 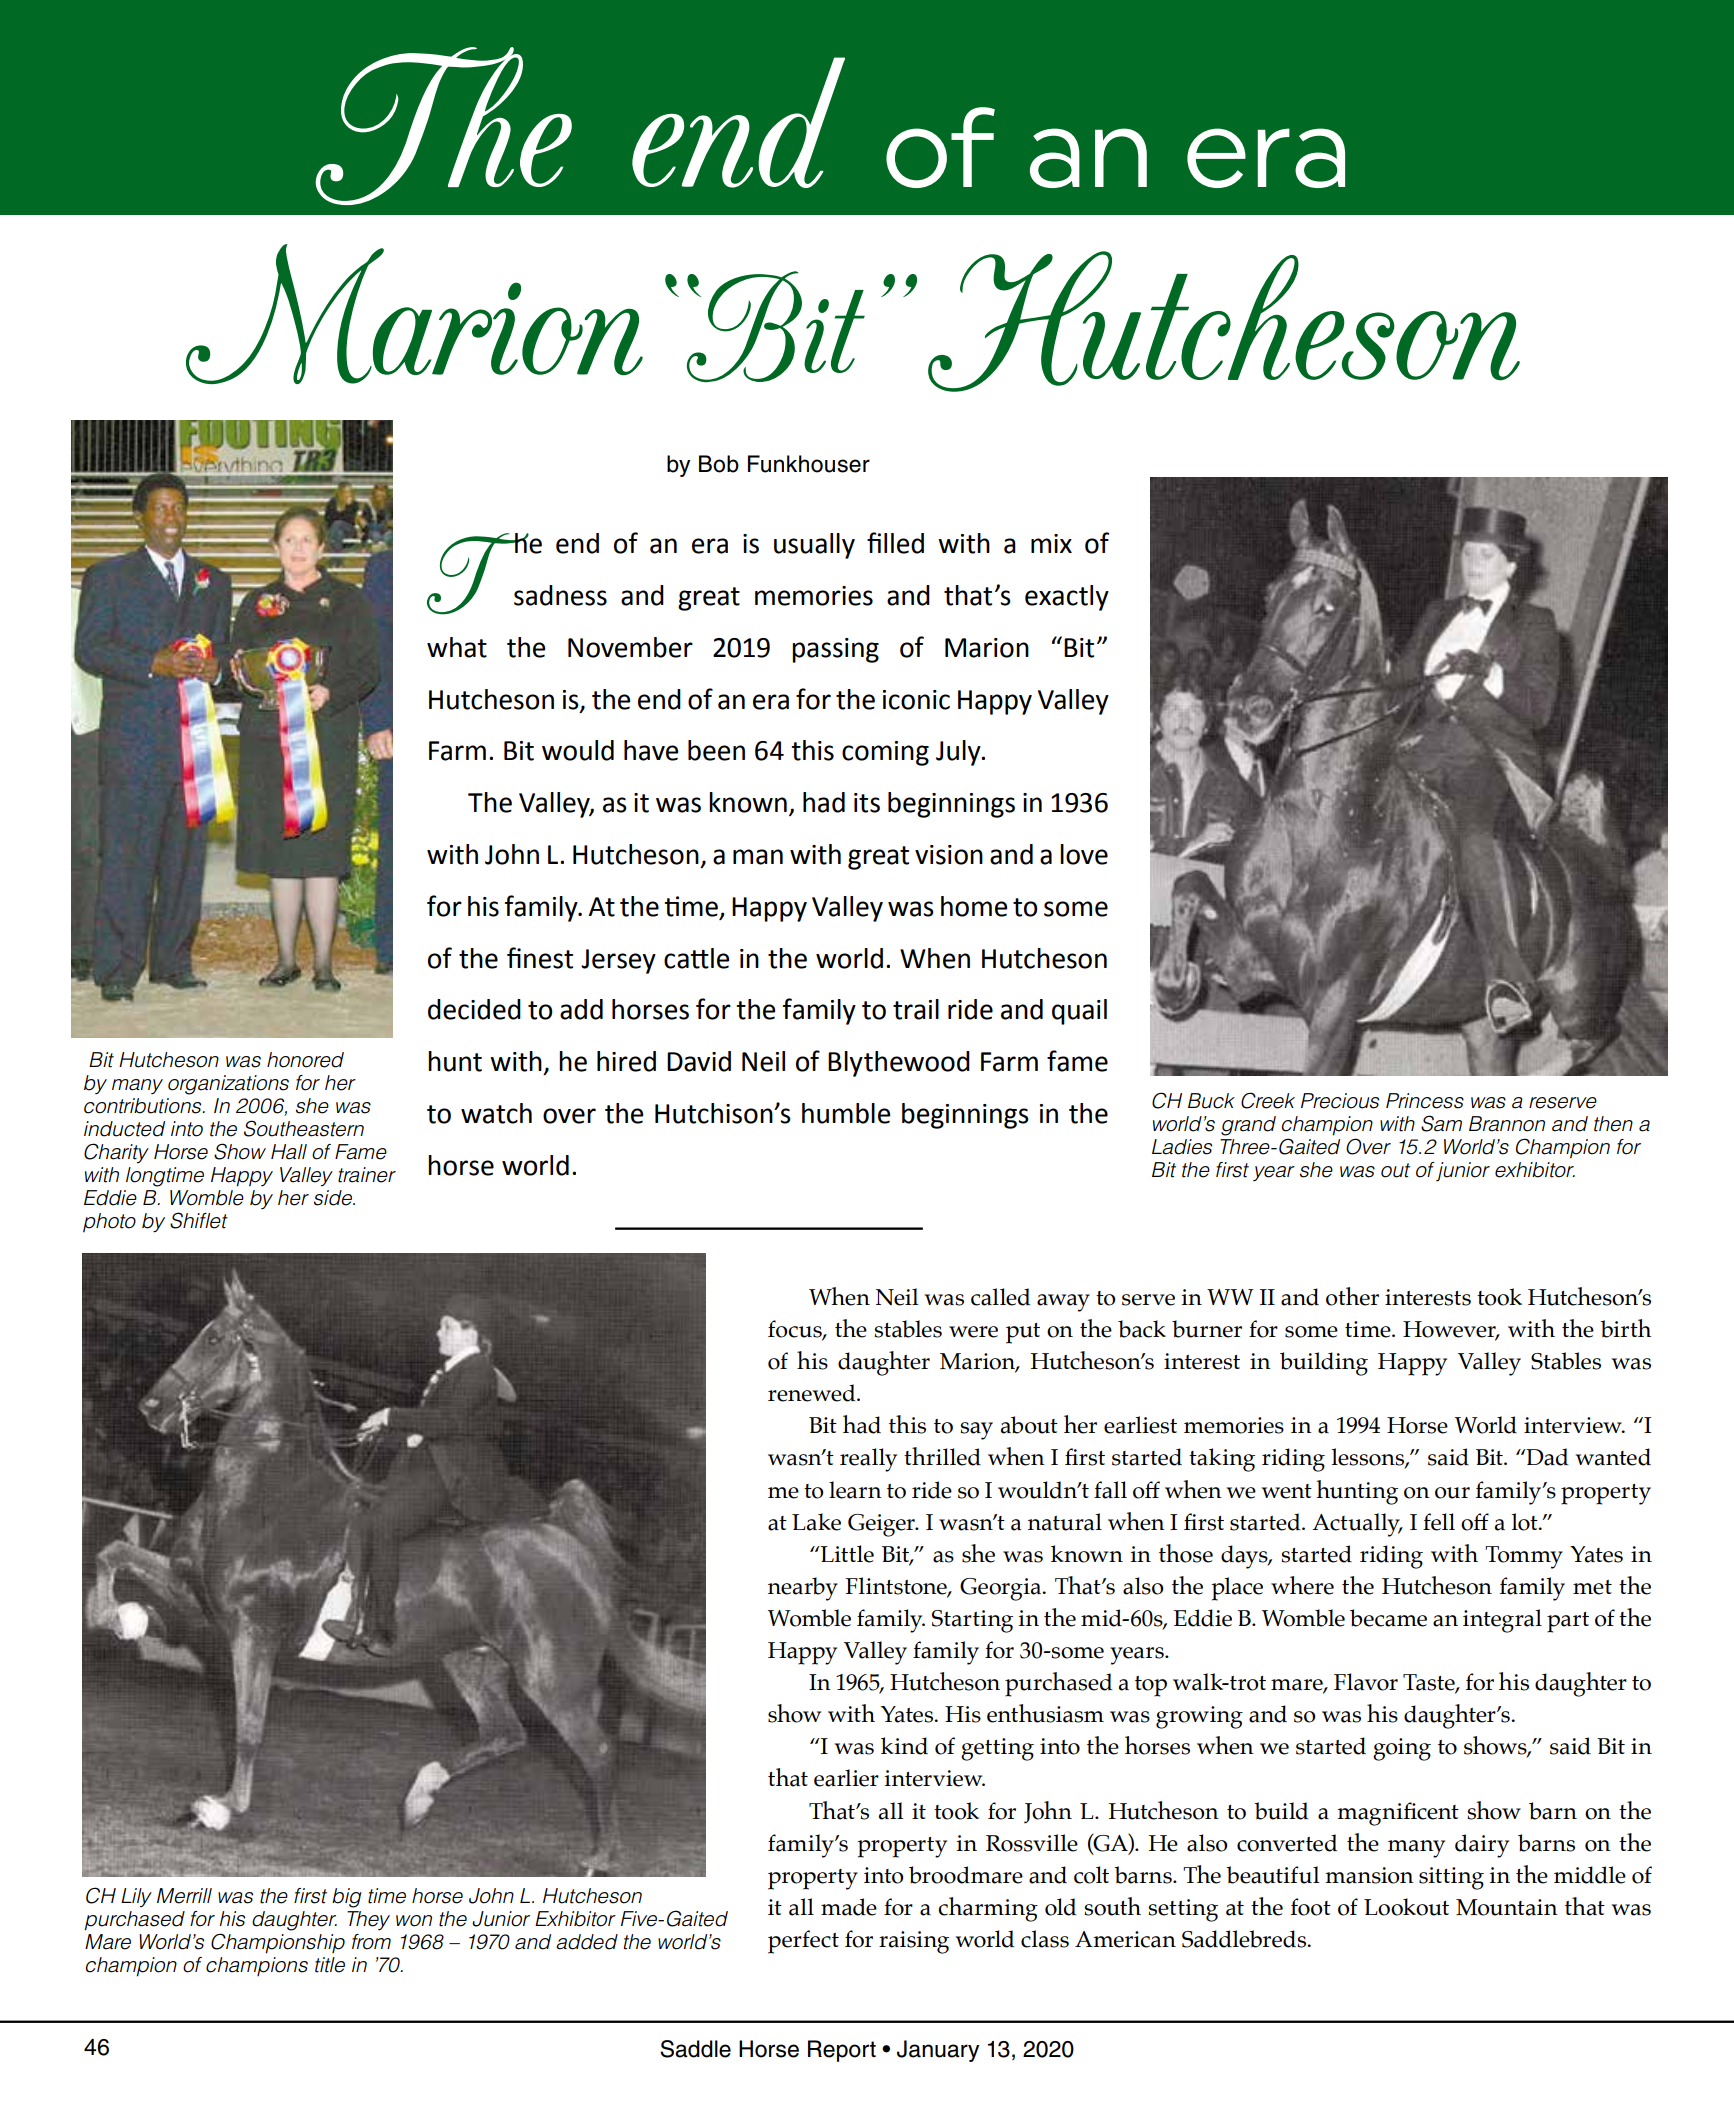 I want to click on mix, so click(x=1051, y=543).
